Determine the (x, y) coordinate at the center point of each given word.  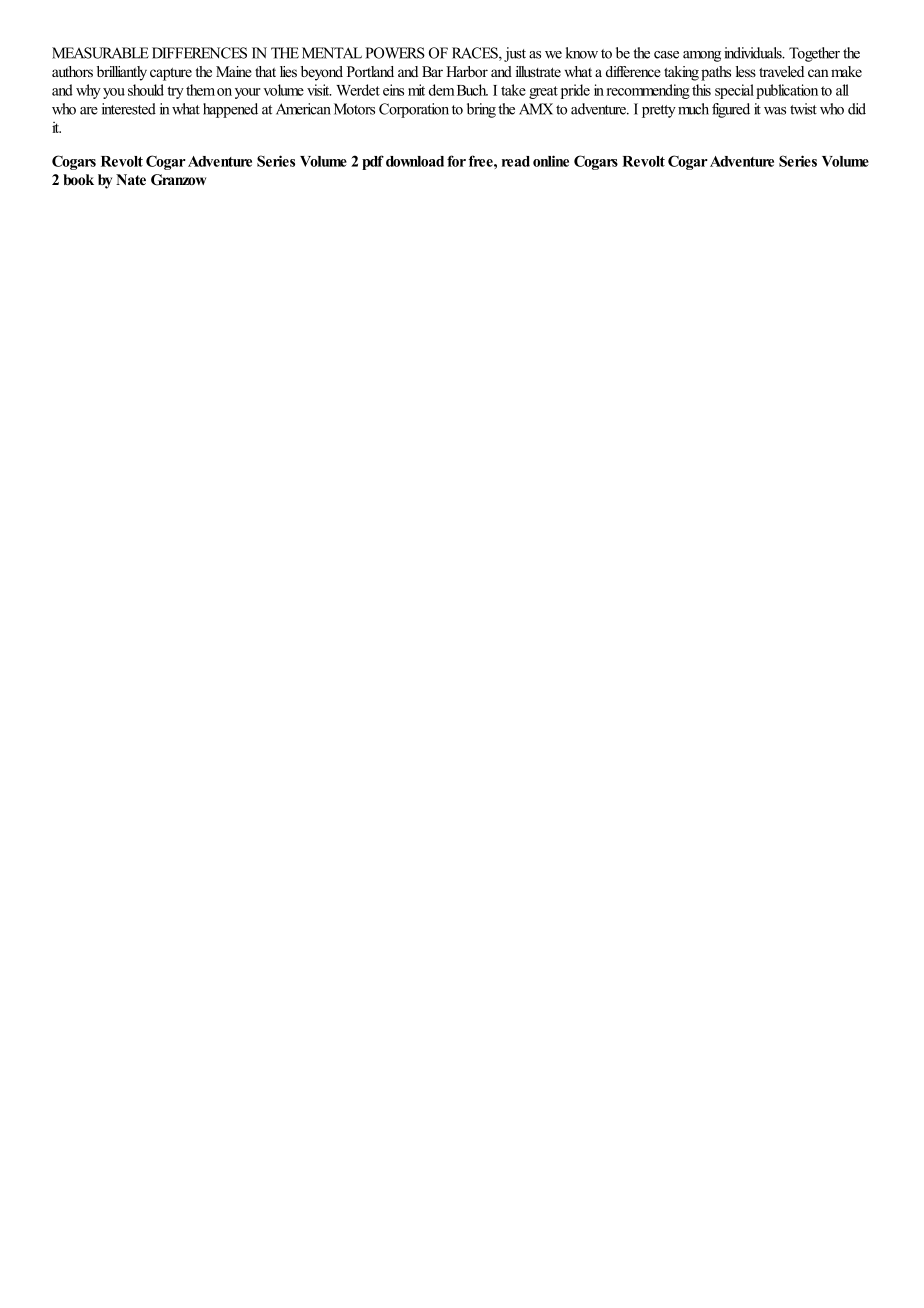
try (175, 92)
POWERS (395, 53)
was (775, 111)
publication (787, 91)
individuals (754, 53)
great (543, 92)
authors (72, 71)
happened (230, 110)
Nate (131, 179)
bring (481, 110)
